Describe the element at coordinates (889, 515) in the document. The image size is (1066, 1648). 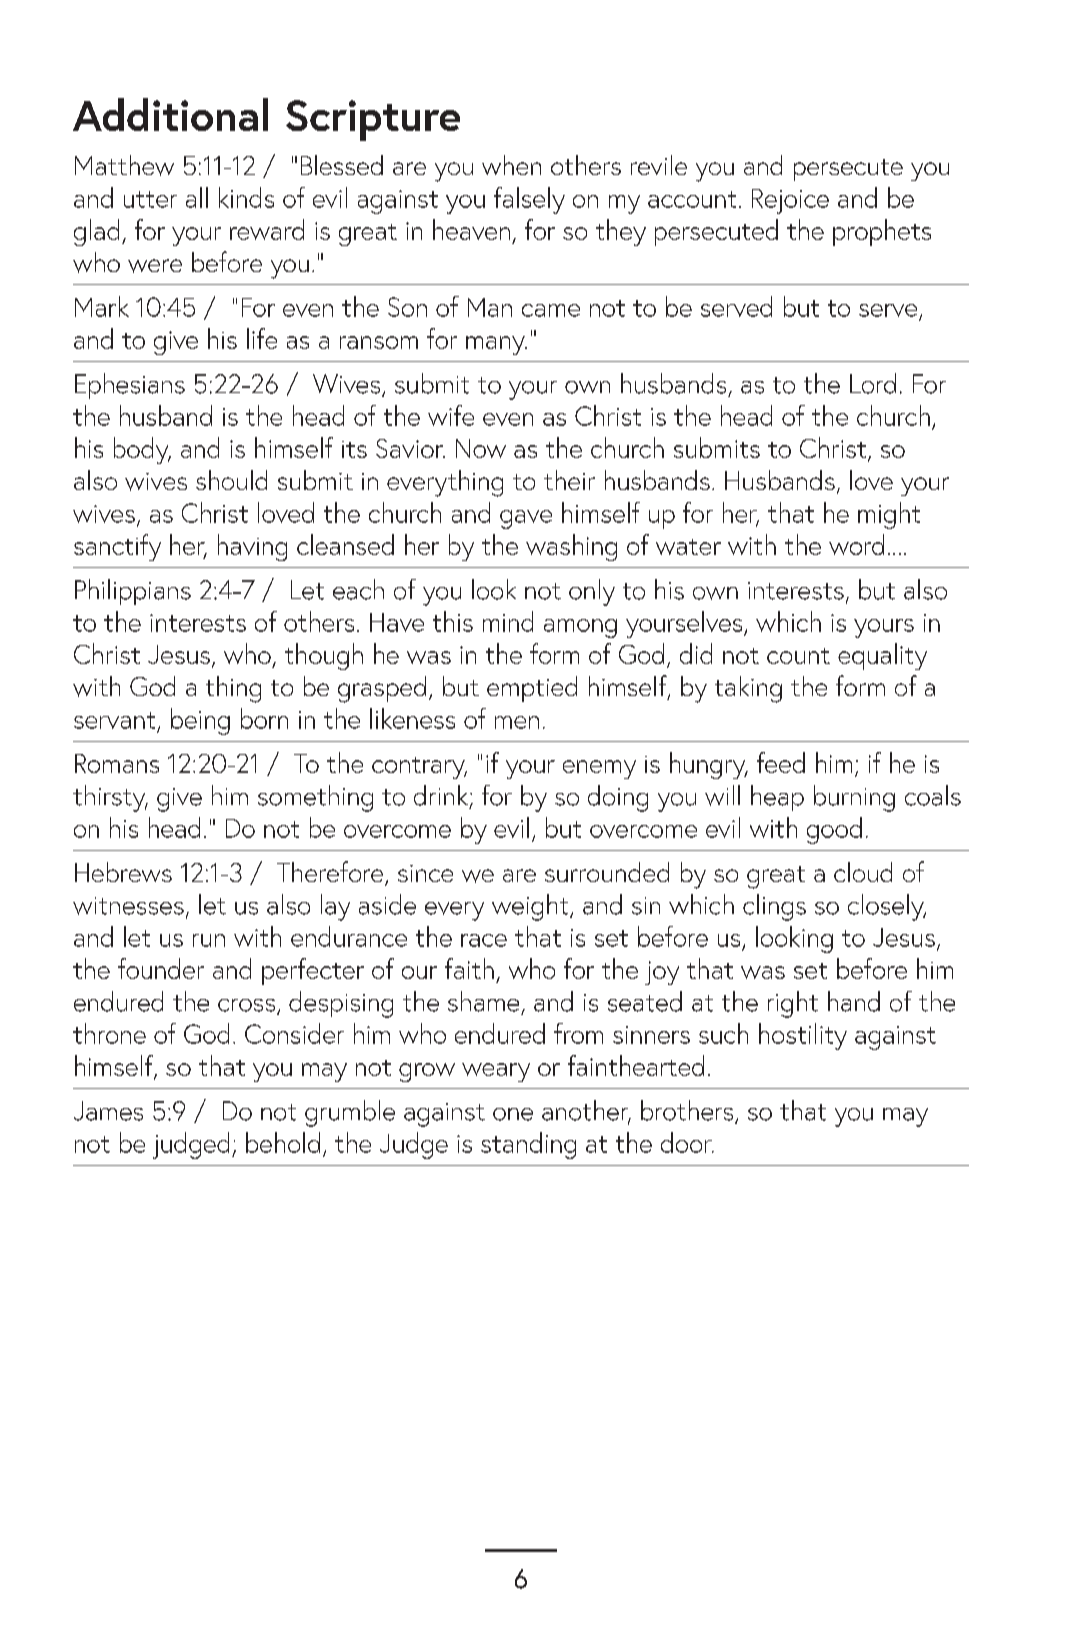
I see `might` at that location.
